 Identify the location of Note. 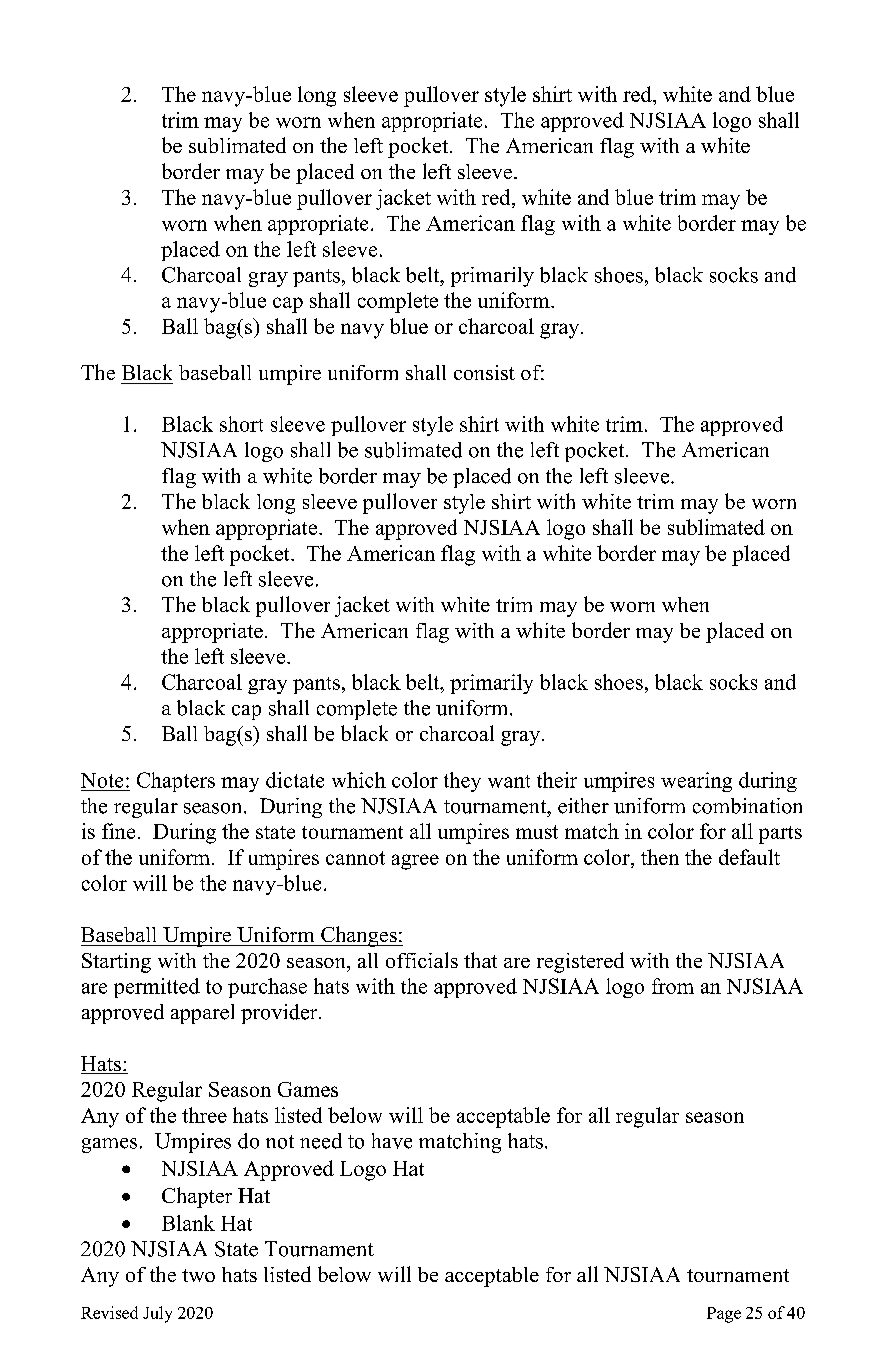
(102, 780).
